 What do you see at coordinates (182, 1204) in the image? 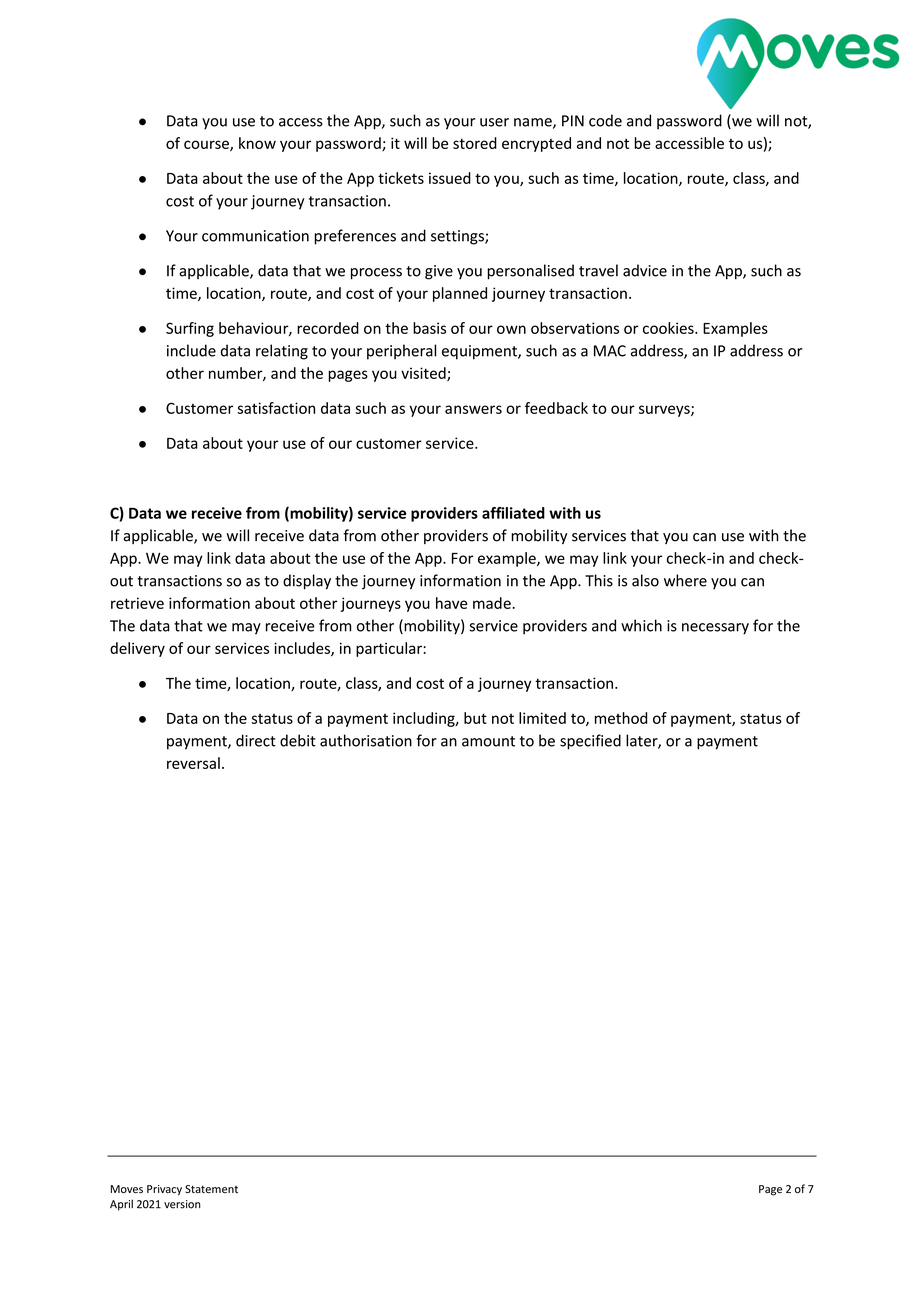
I see `version` at bounding box center [182, 1204].
